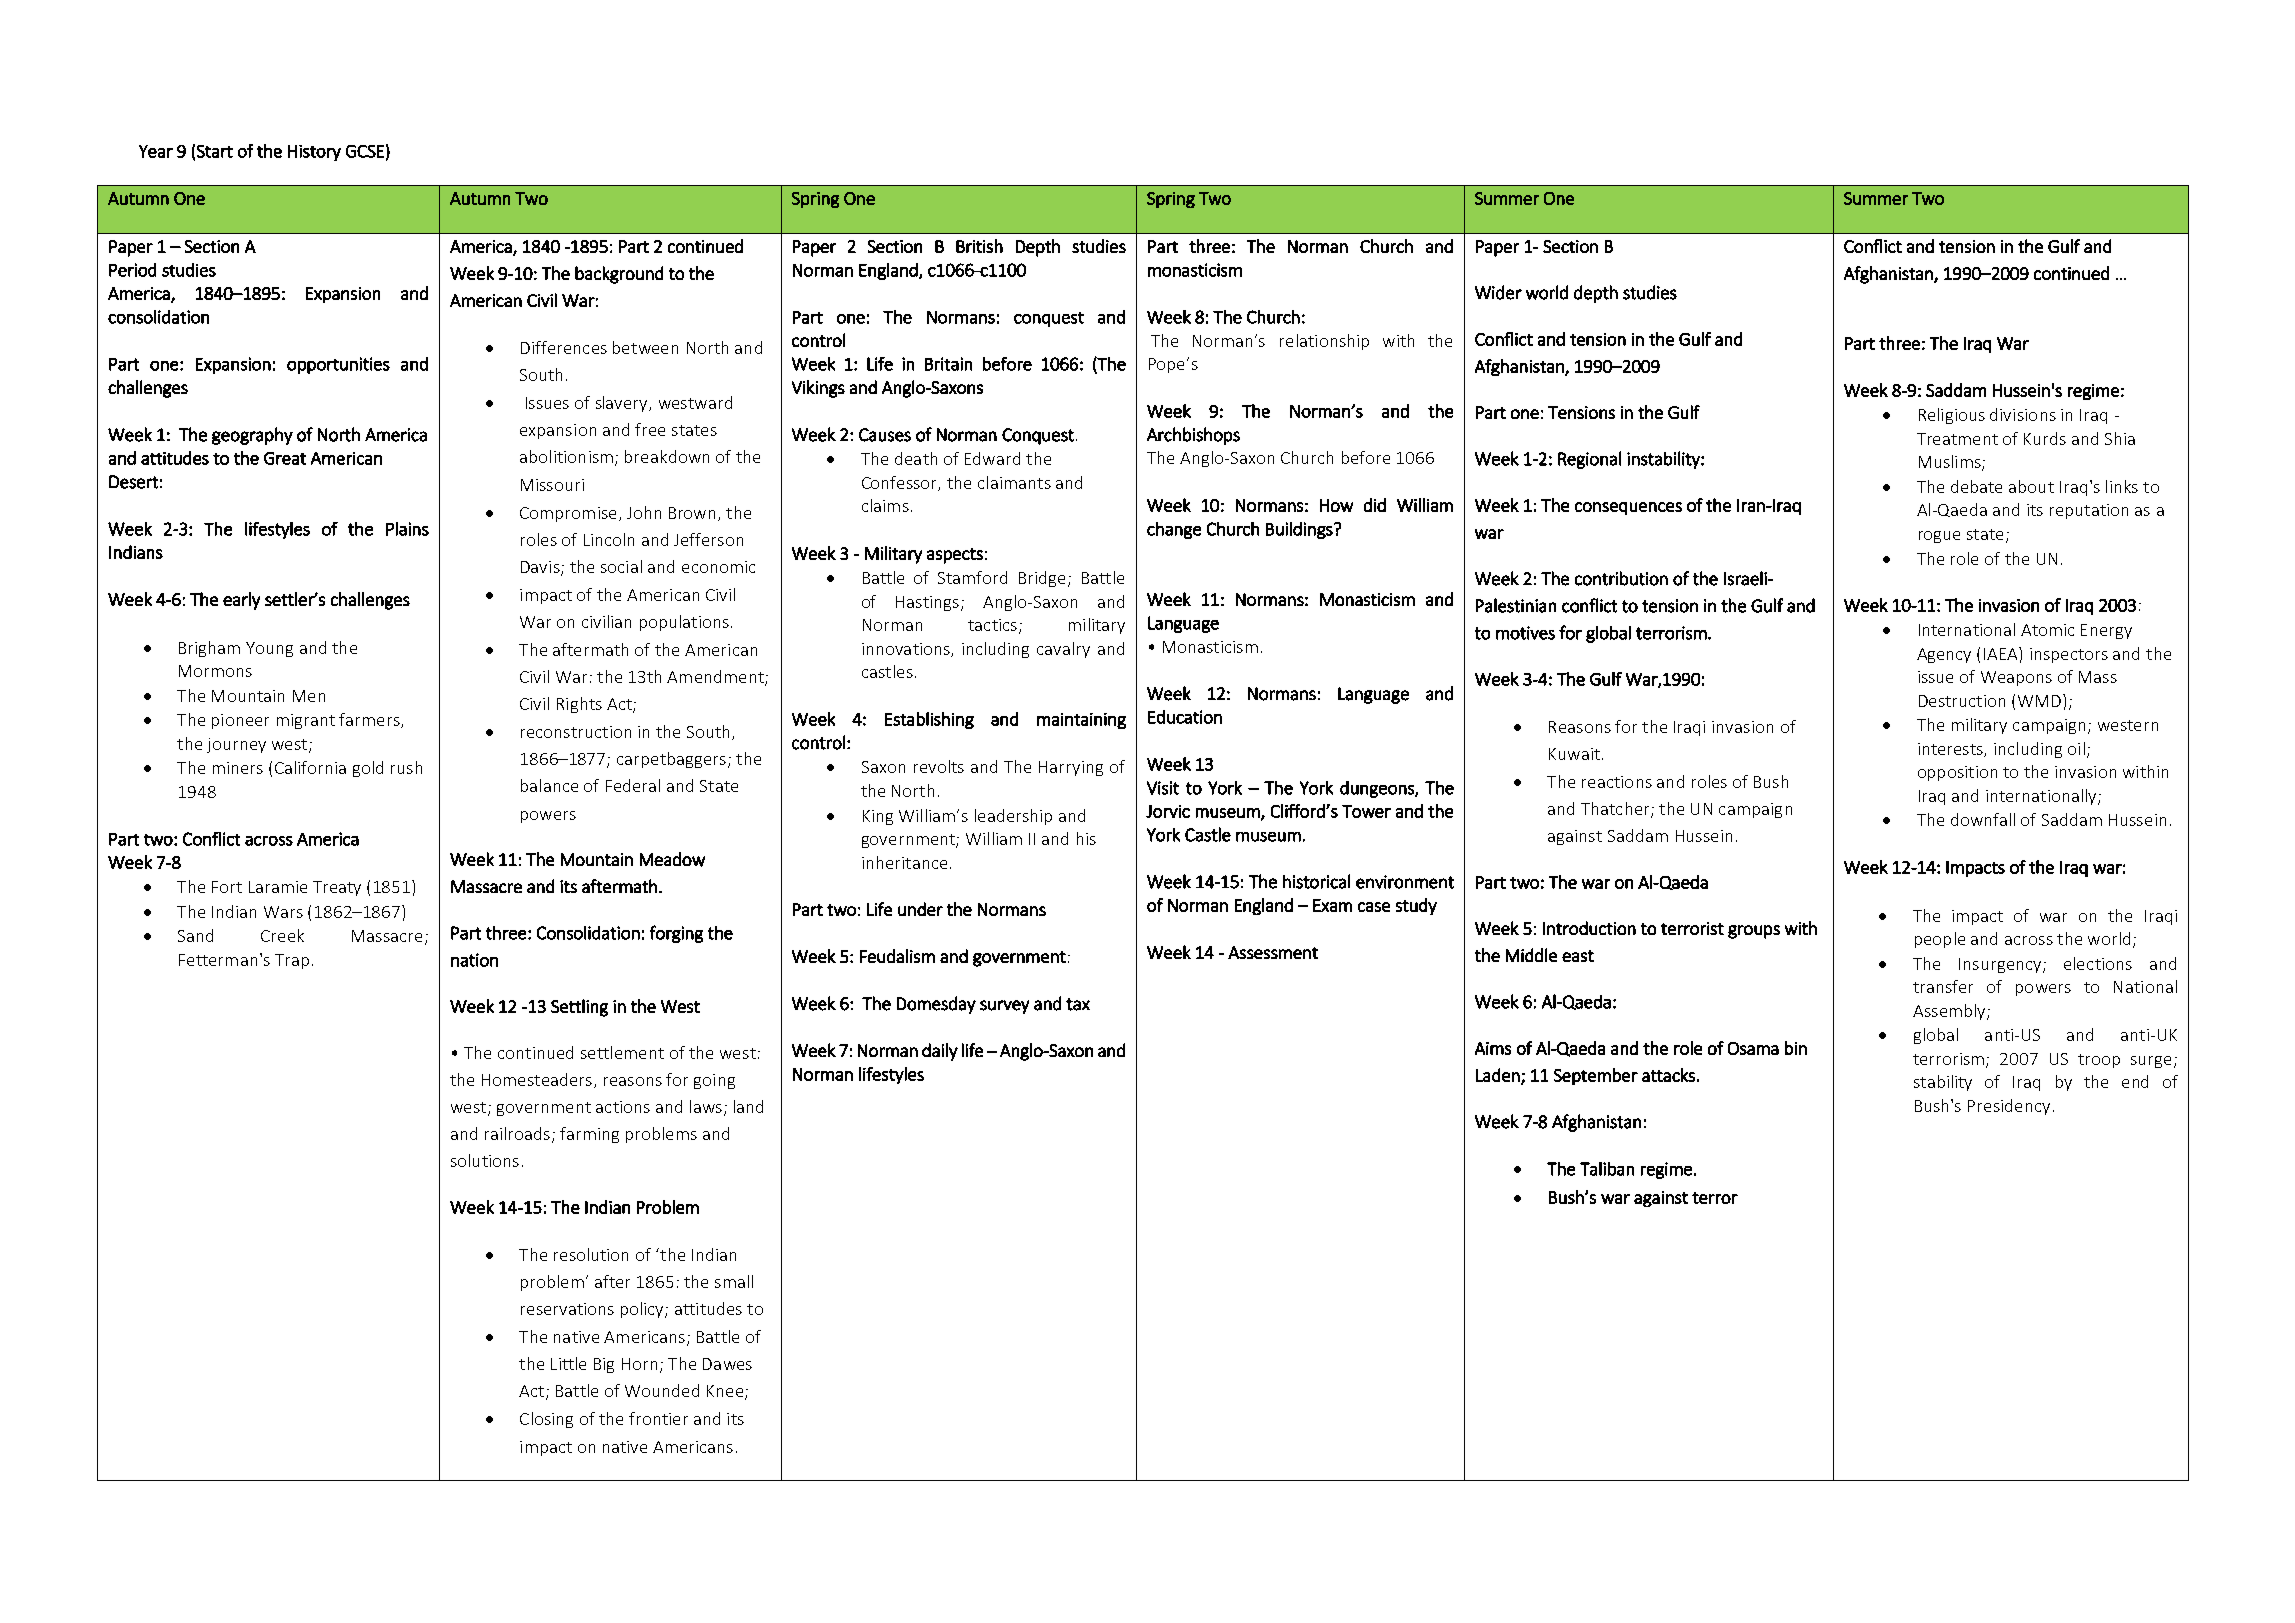  I want to click on Trap, so click(292, 961).
